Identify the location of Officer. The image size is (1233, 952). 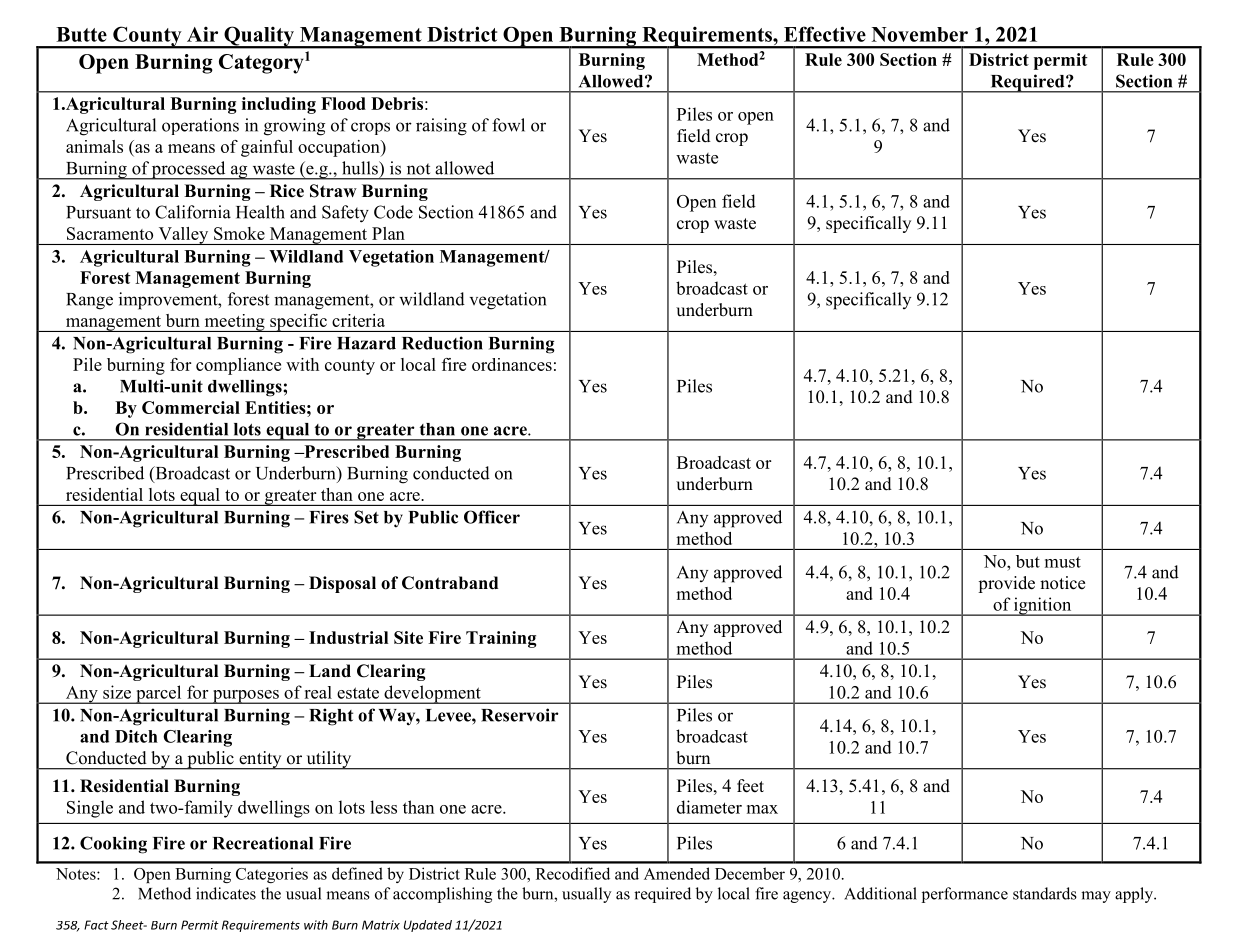
(492, 517).
